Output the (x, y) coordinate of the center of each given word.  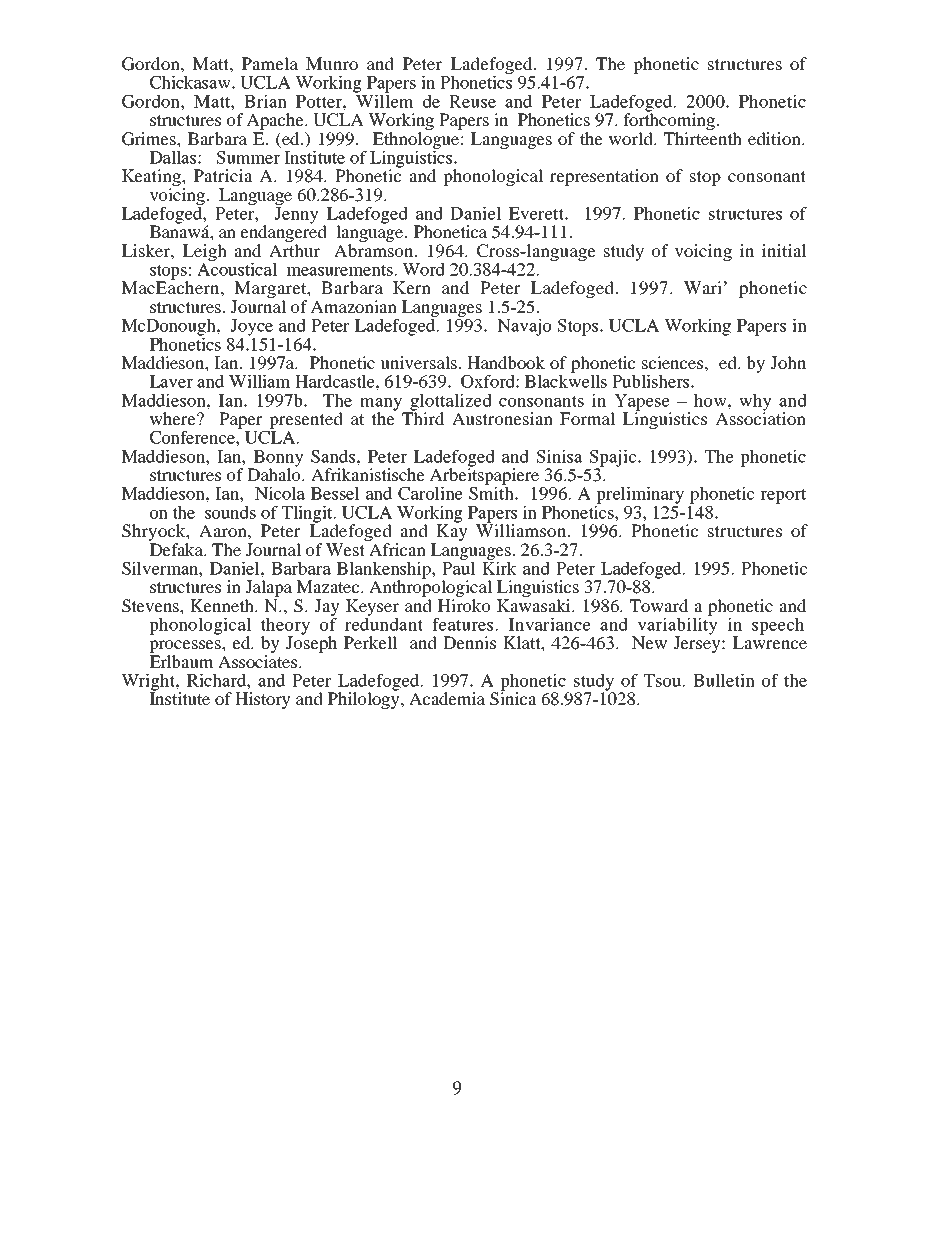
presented (305, 422)
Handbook (506, 362)
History (263, 700)
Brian (265, 101)
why (755, 403)
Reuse (472, 101)
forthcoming (669, 122)
